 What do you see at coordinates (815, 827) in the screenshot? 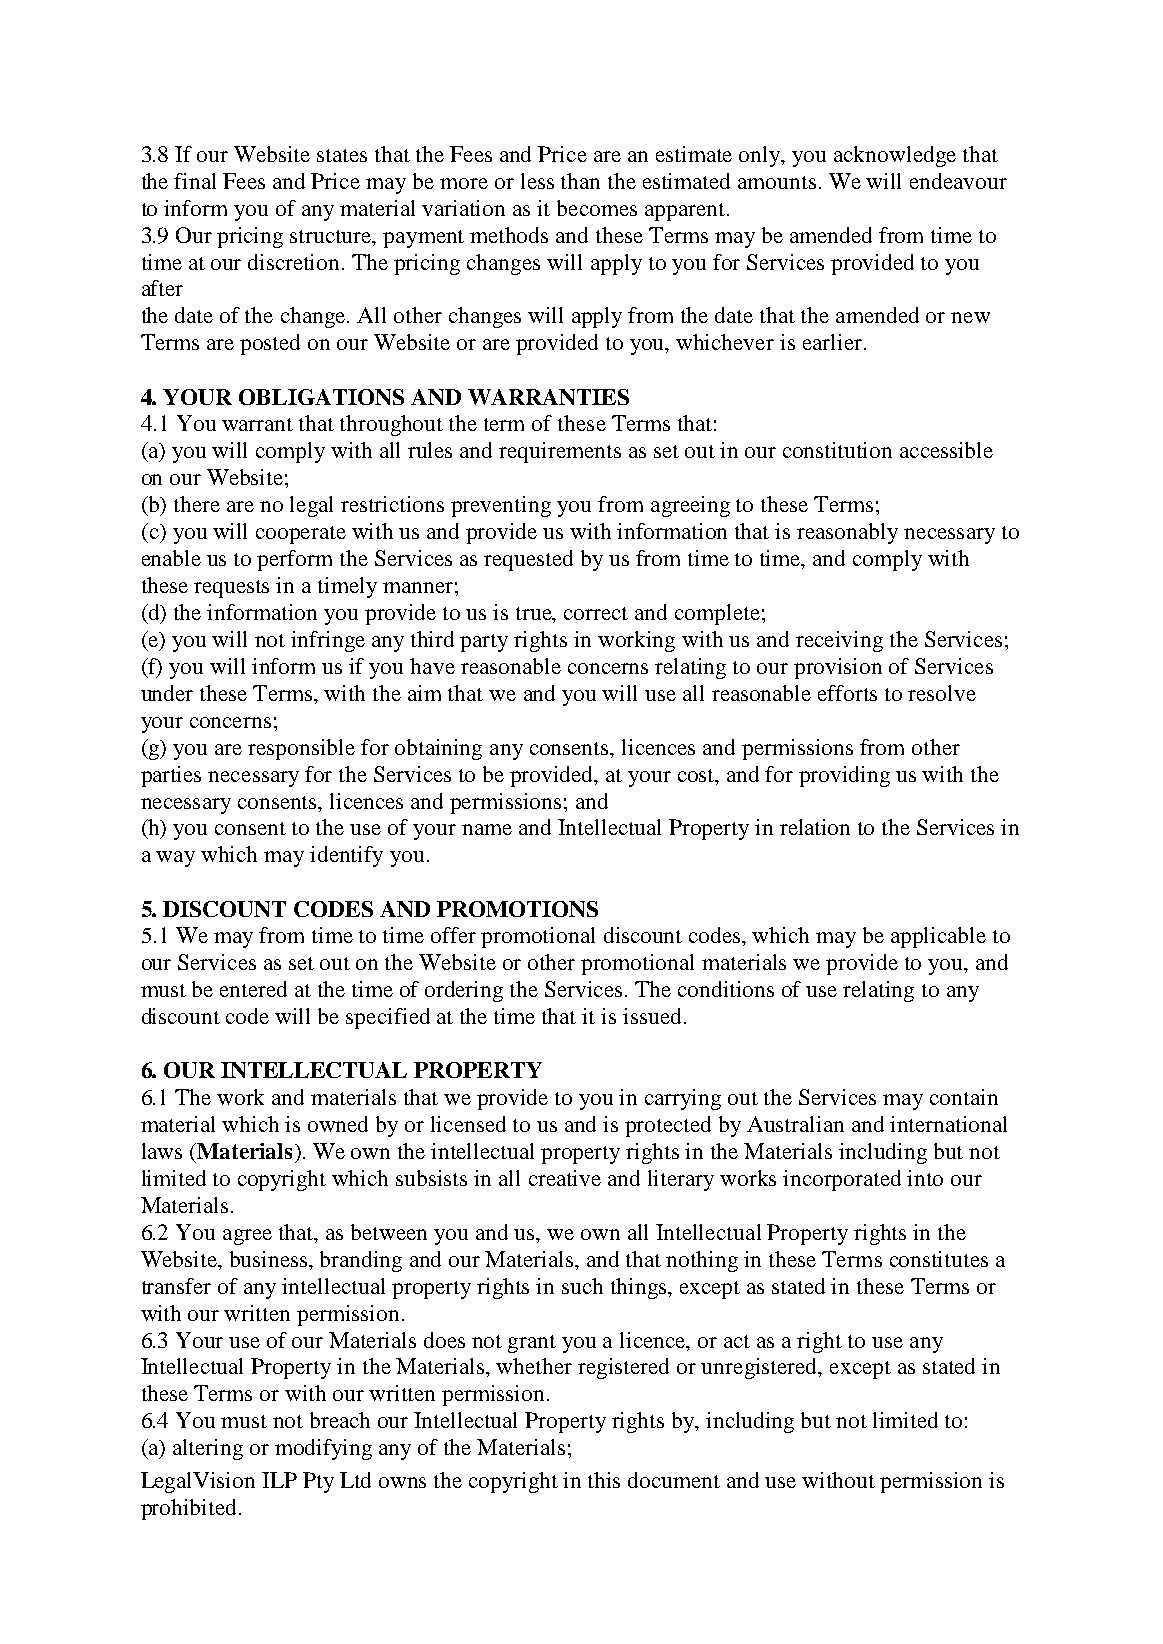
I see `relation` at bounding box center [815, 827].
